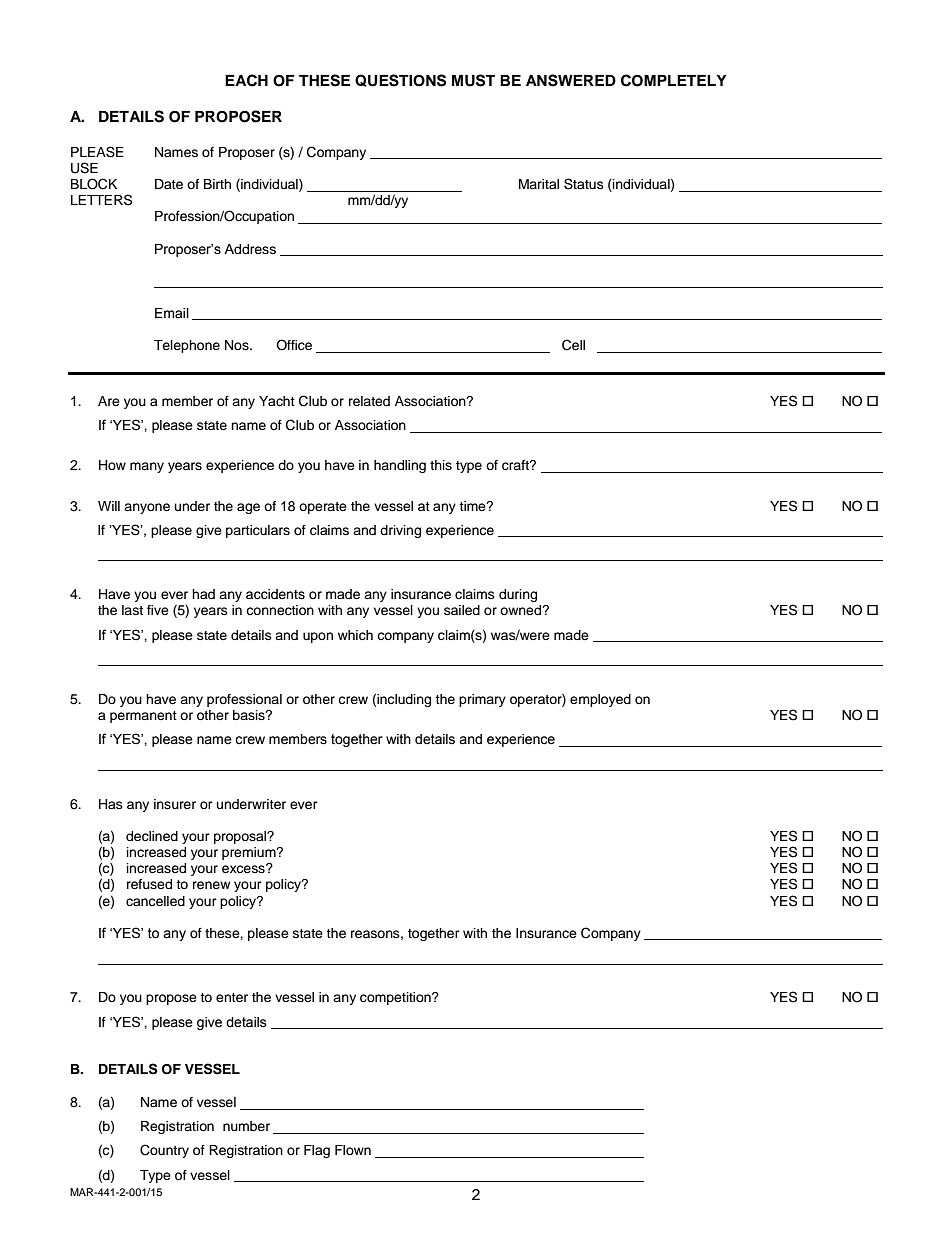 This screenshot has height=1233, width=952. Describe the element at coordinates (400, 80) in the screenshot. I see `QUESTIONS` at that location.
